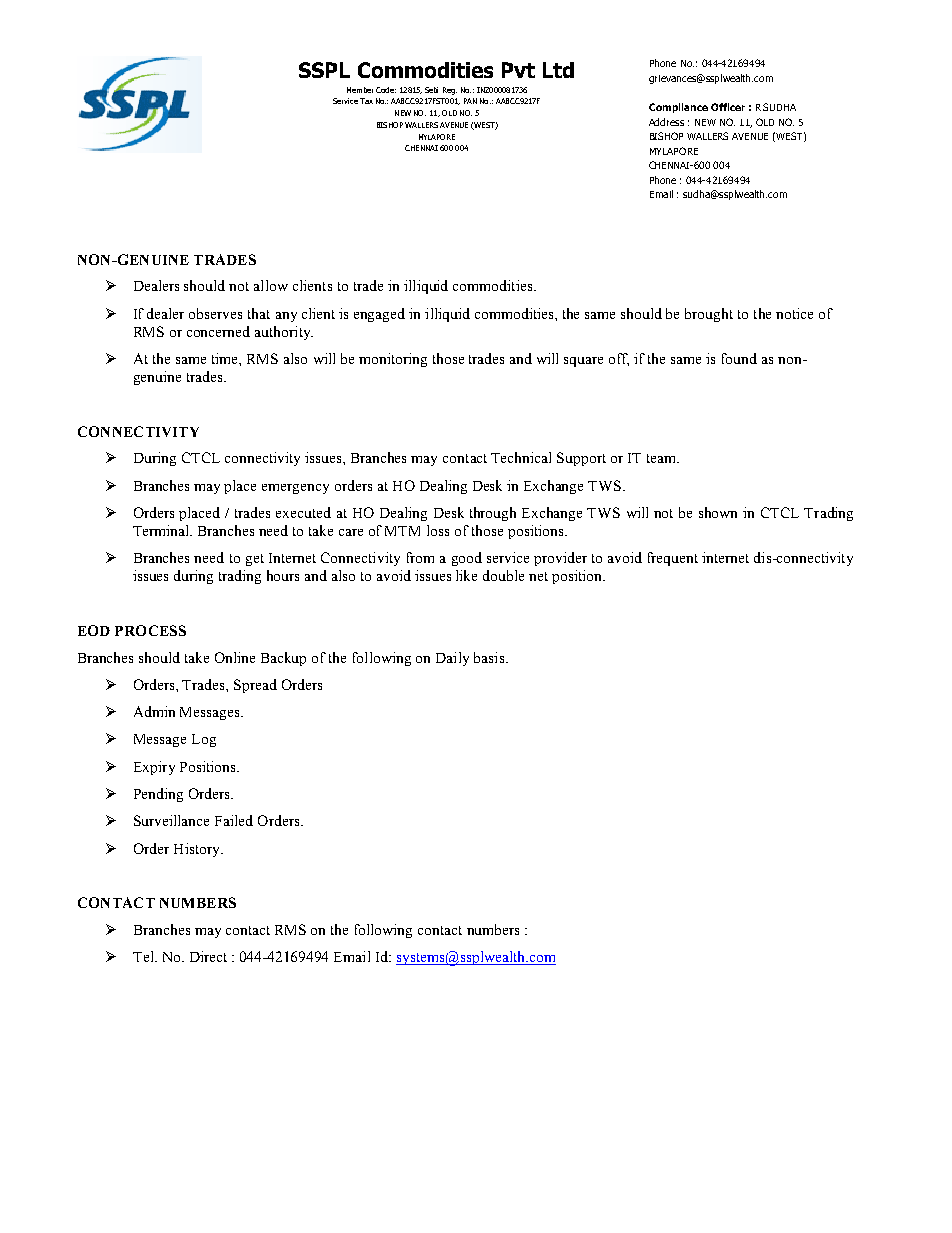  Describe the element at coordinates (718, 512) in the image. I see `shown` at that location.
